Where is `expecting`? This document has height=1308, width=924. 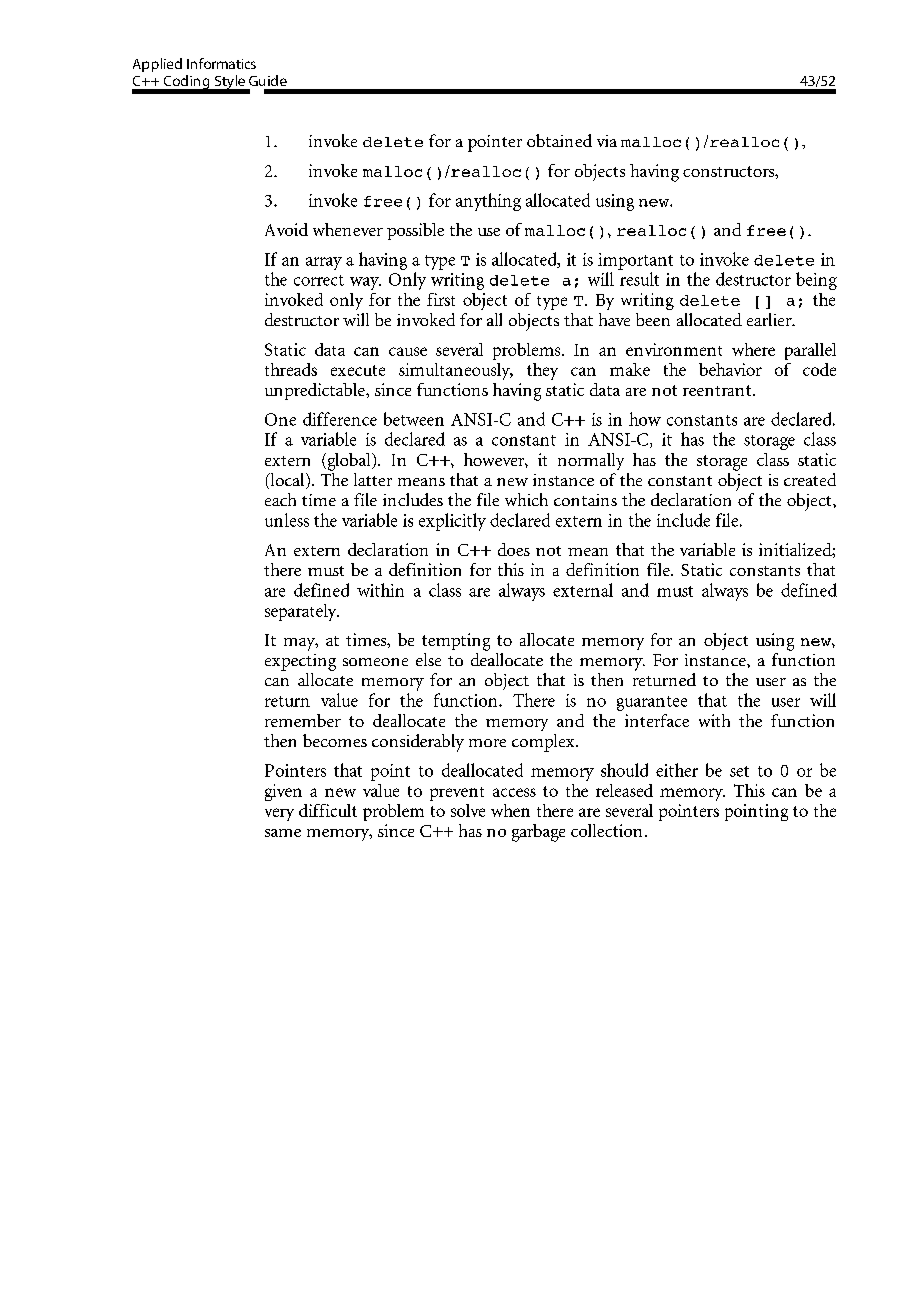 expecting is located at coordinates (300, 662).
